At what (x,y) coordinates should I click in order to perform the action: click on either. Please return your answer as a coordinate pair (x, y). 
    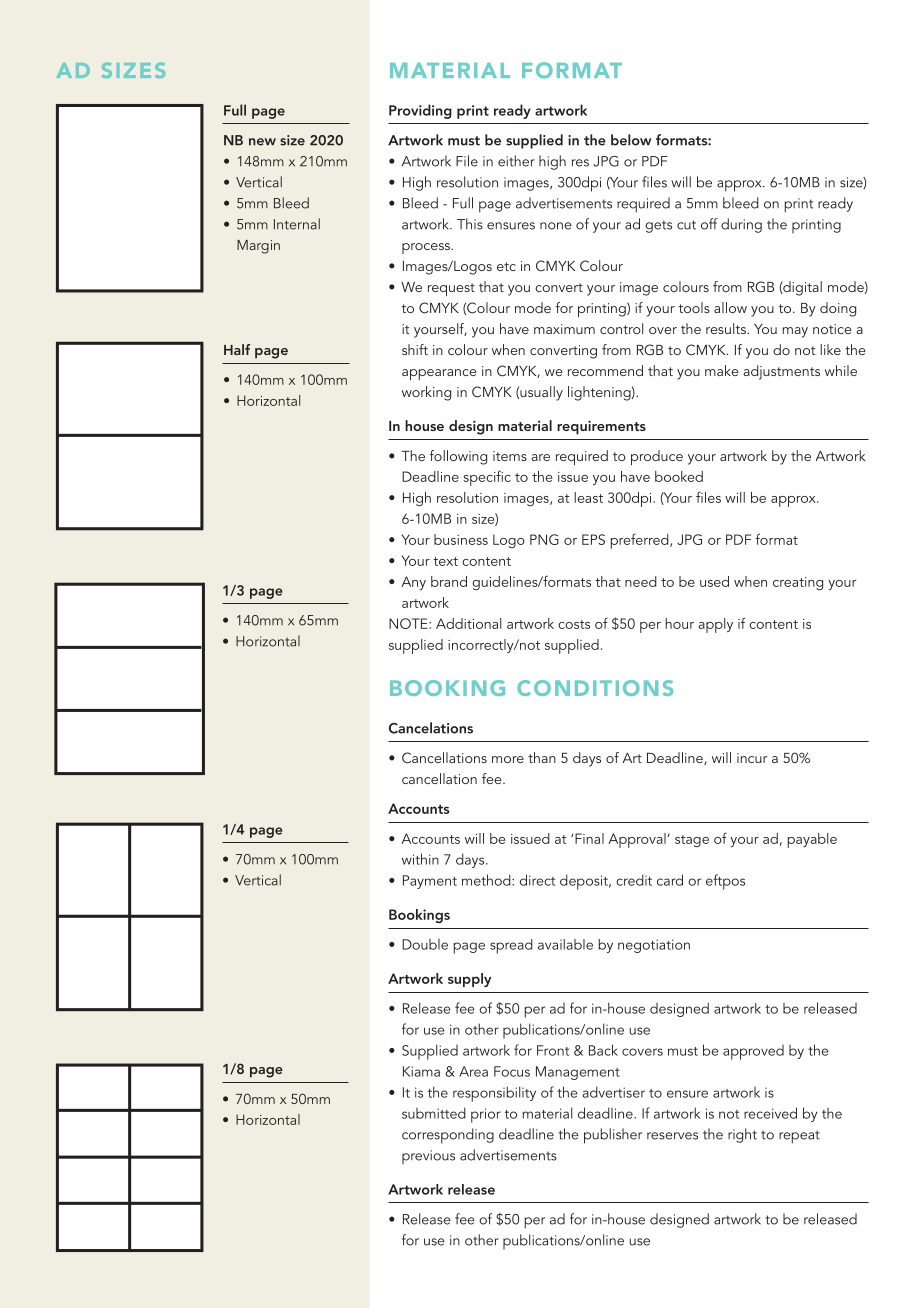
    Looking at the image, I should click on (516, 161).
